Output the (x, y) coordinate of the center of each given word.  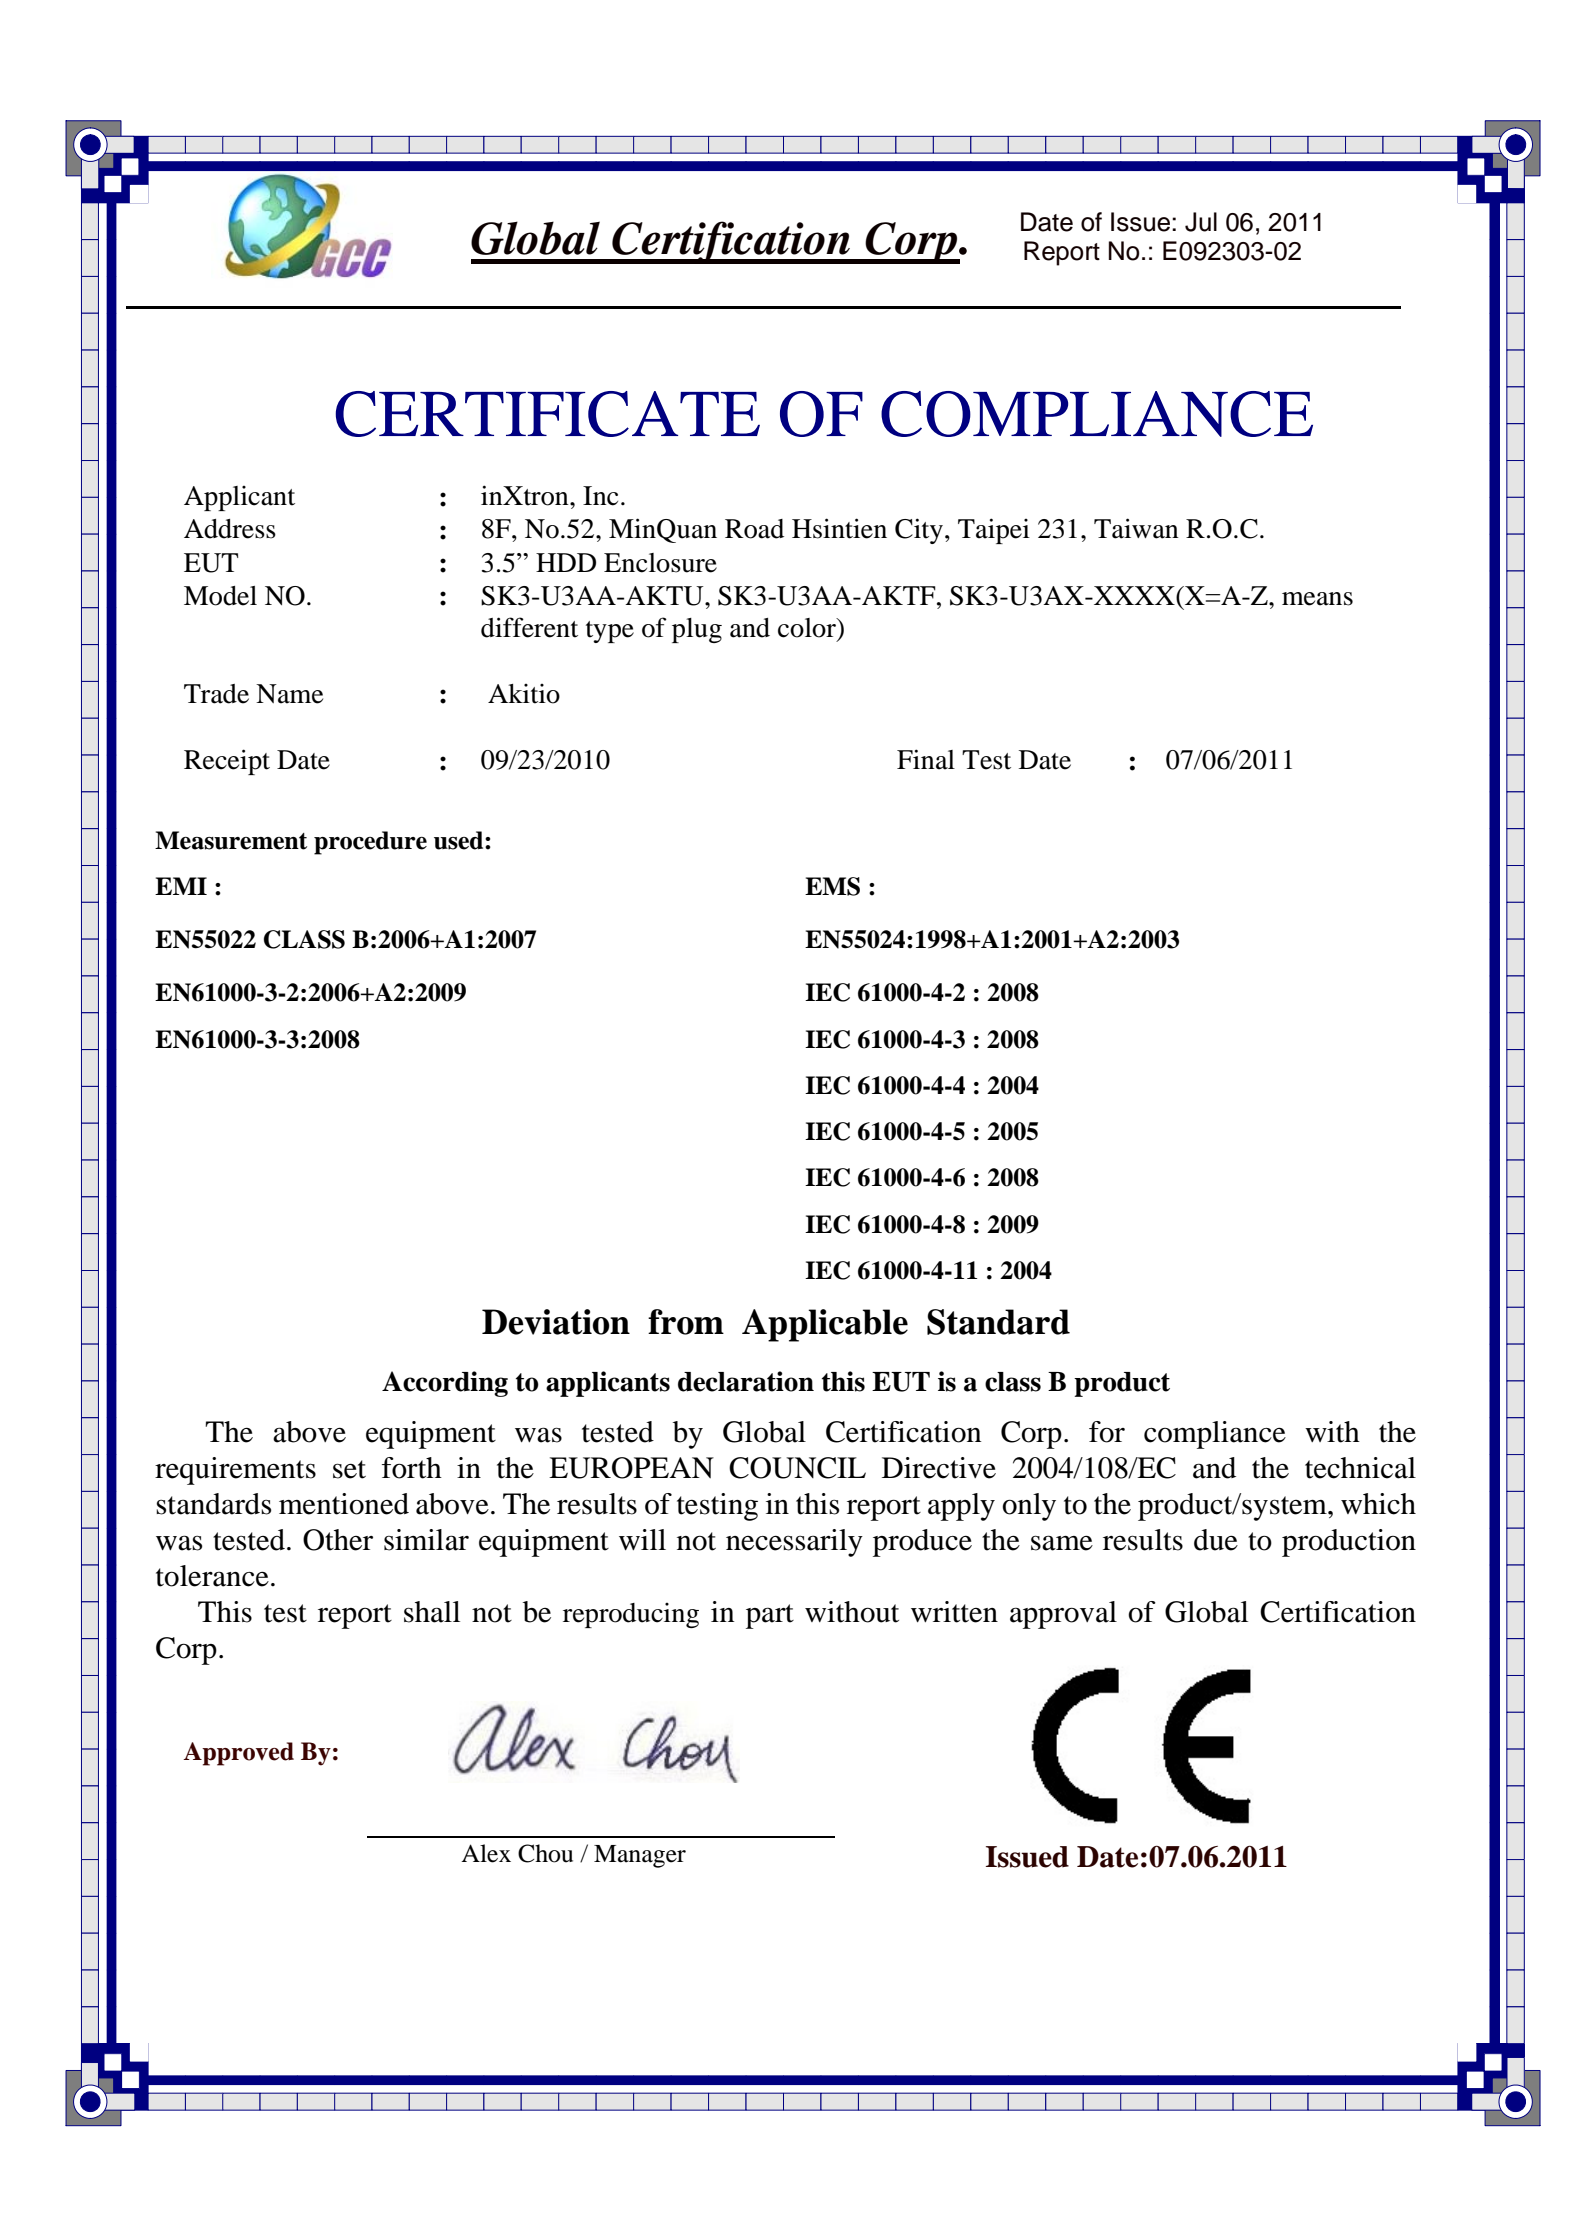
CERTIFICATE (547, 414)
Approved (239, 1754)
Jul (1201, 222)
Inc (600, 496)
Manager (640, 1856)
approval (1063, 1615)
